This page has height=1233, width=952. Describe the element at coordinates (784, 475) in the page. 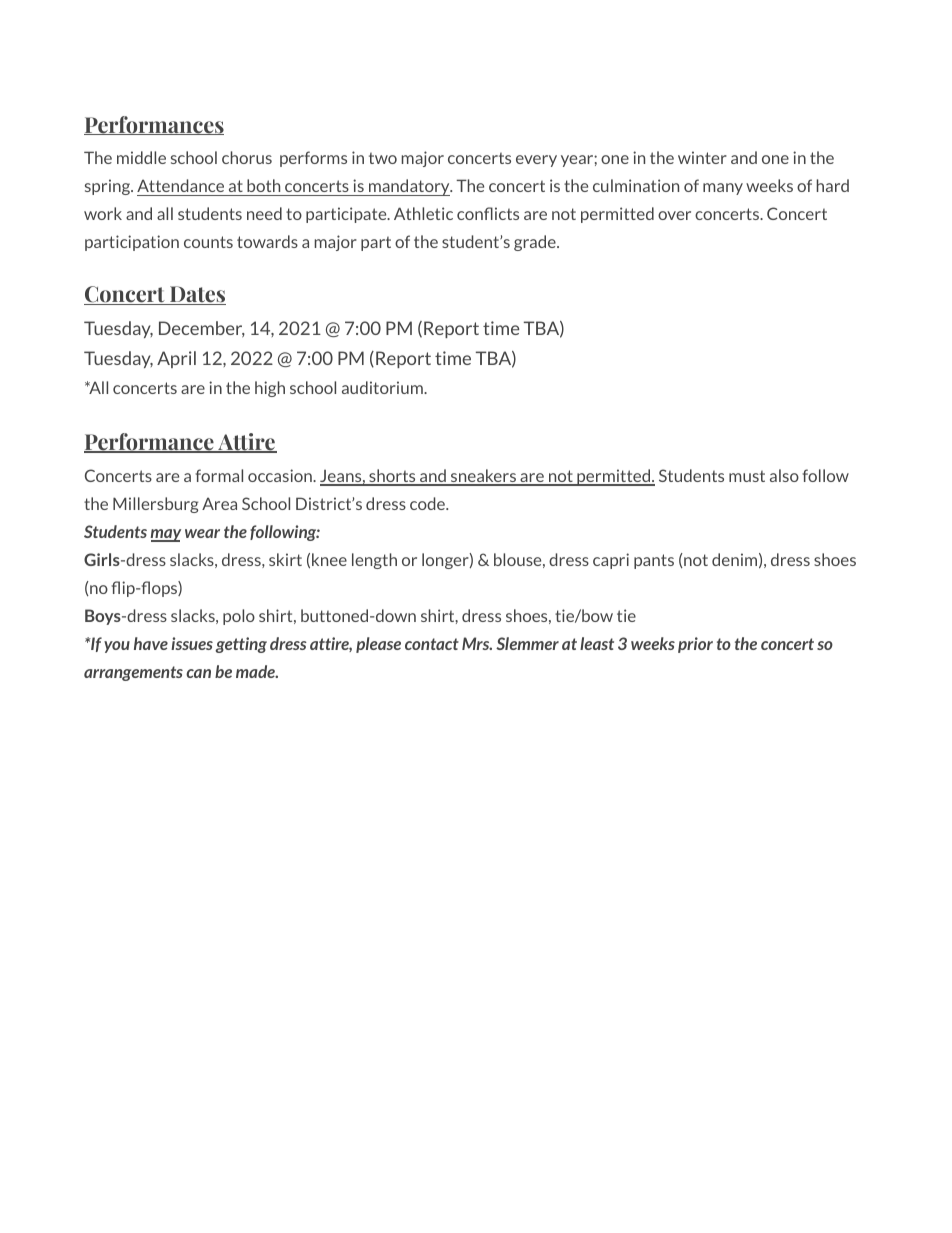

I see `also` at that location.
